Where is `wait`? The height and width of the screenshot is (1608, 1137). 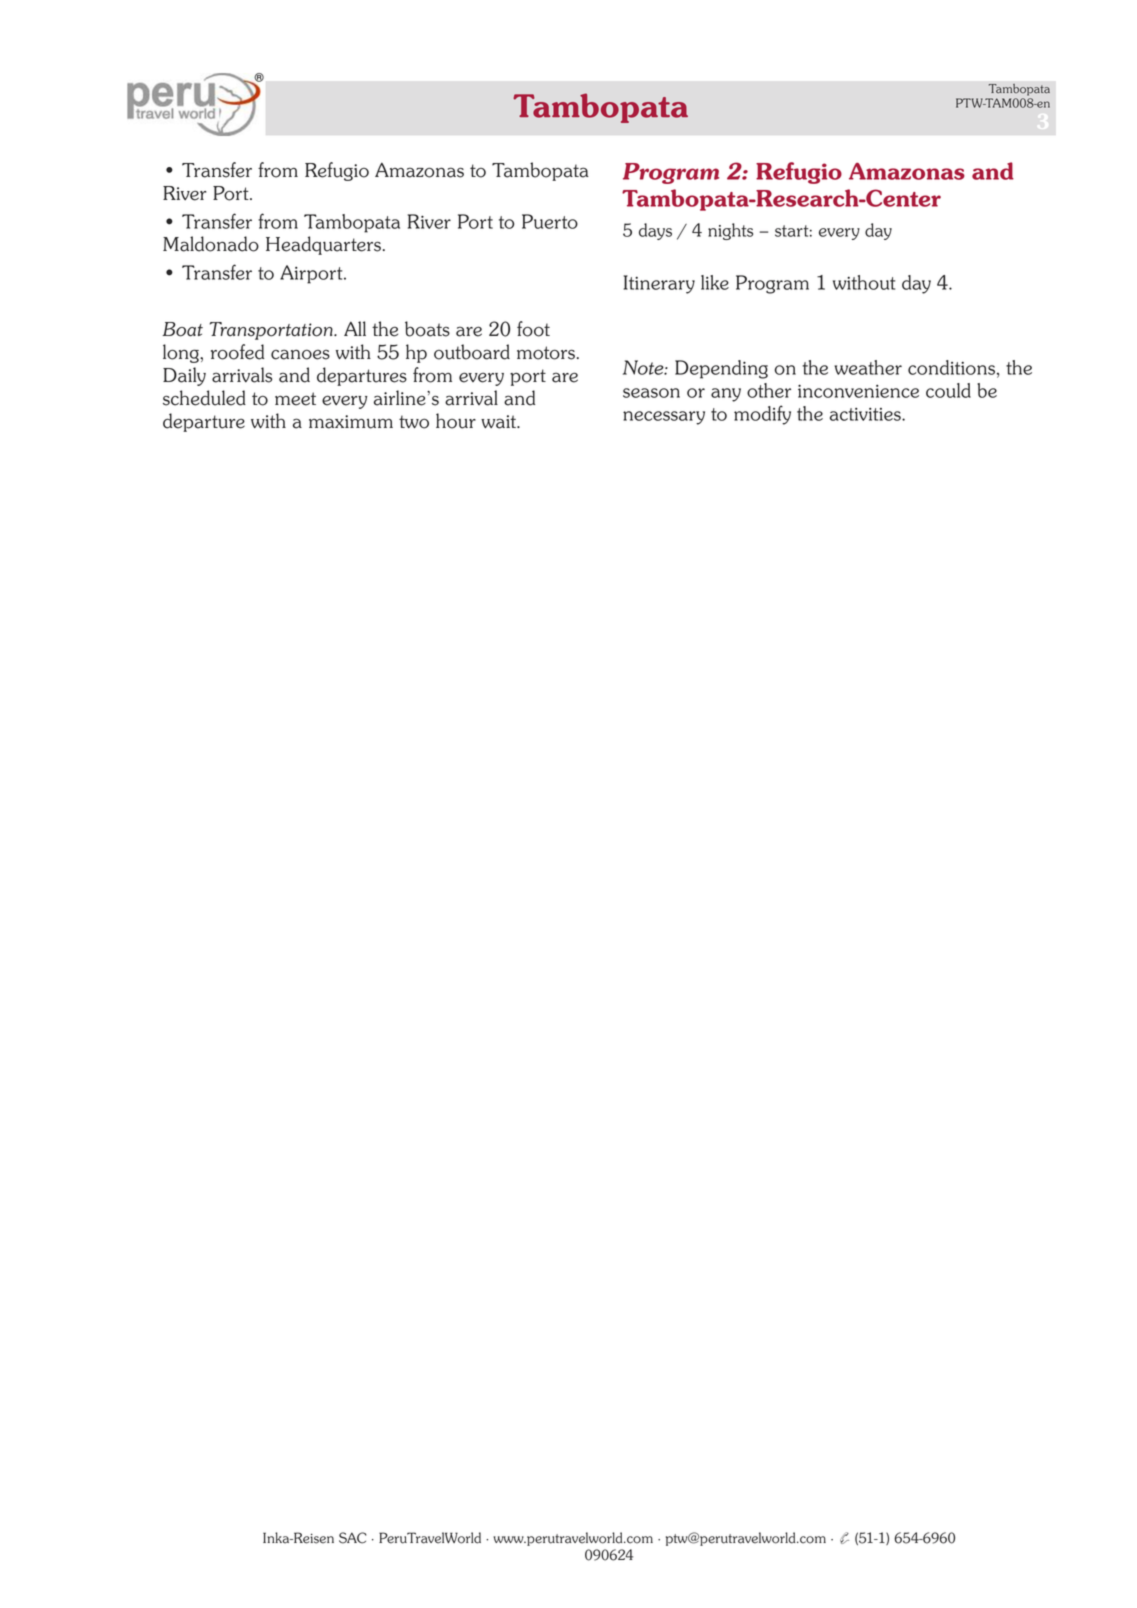 wait is located at coordinates (500, 422).
